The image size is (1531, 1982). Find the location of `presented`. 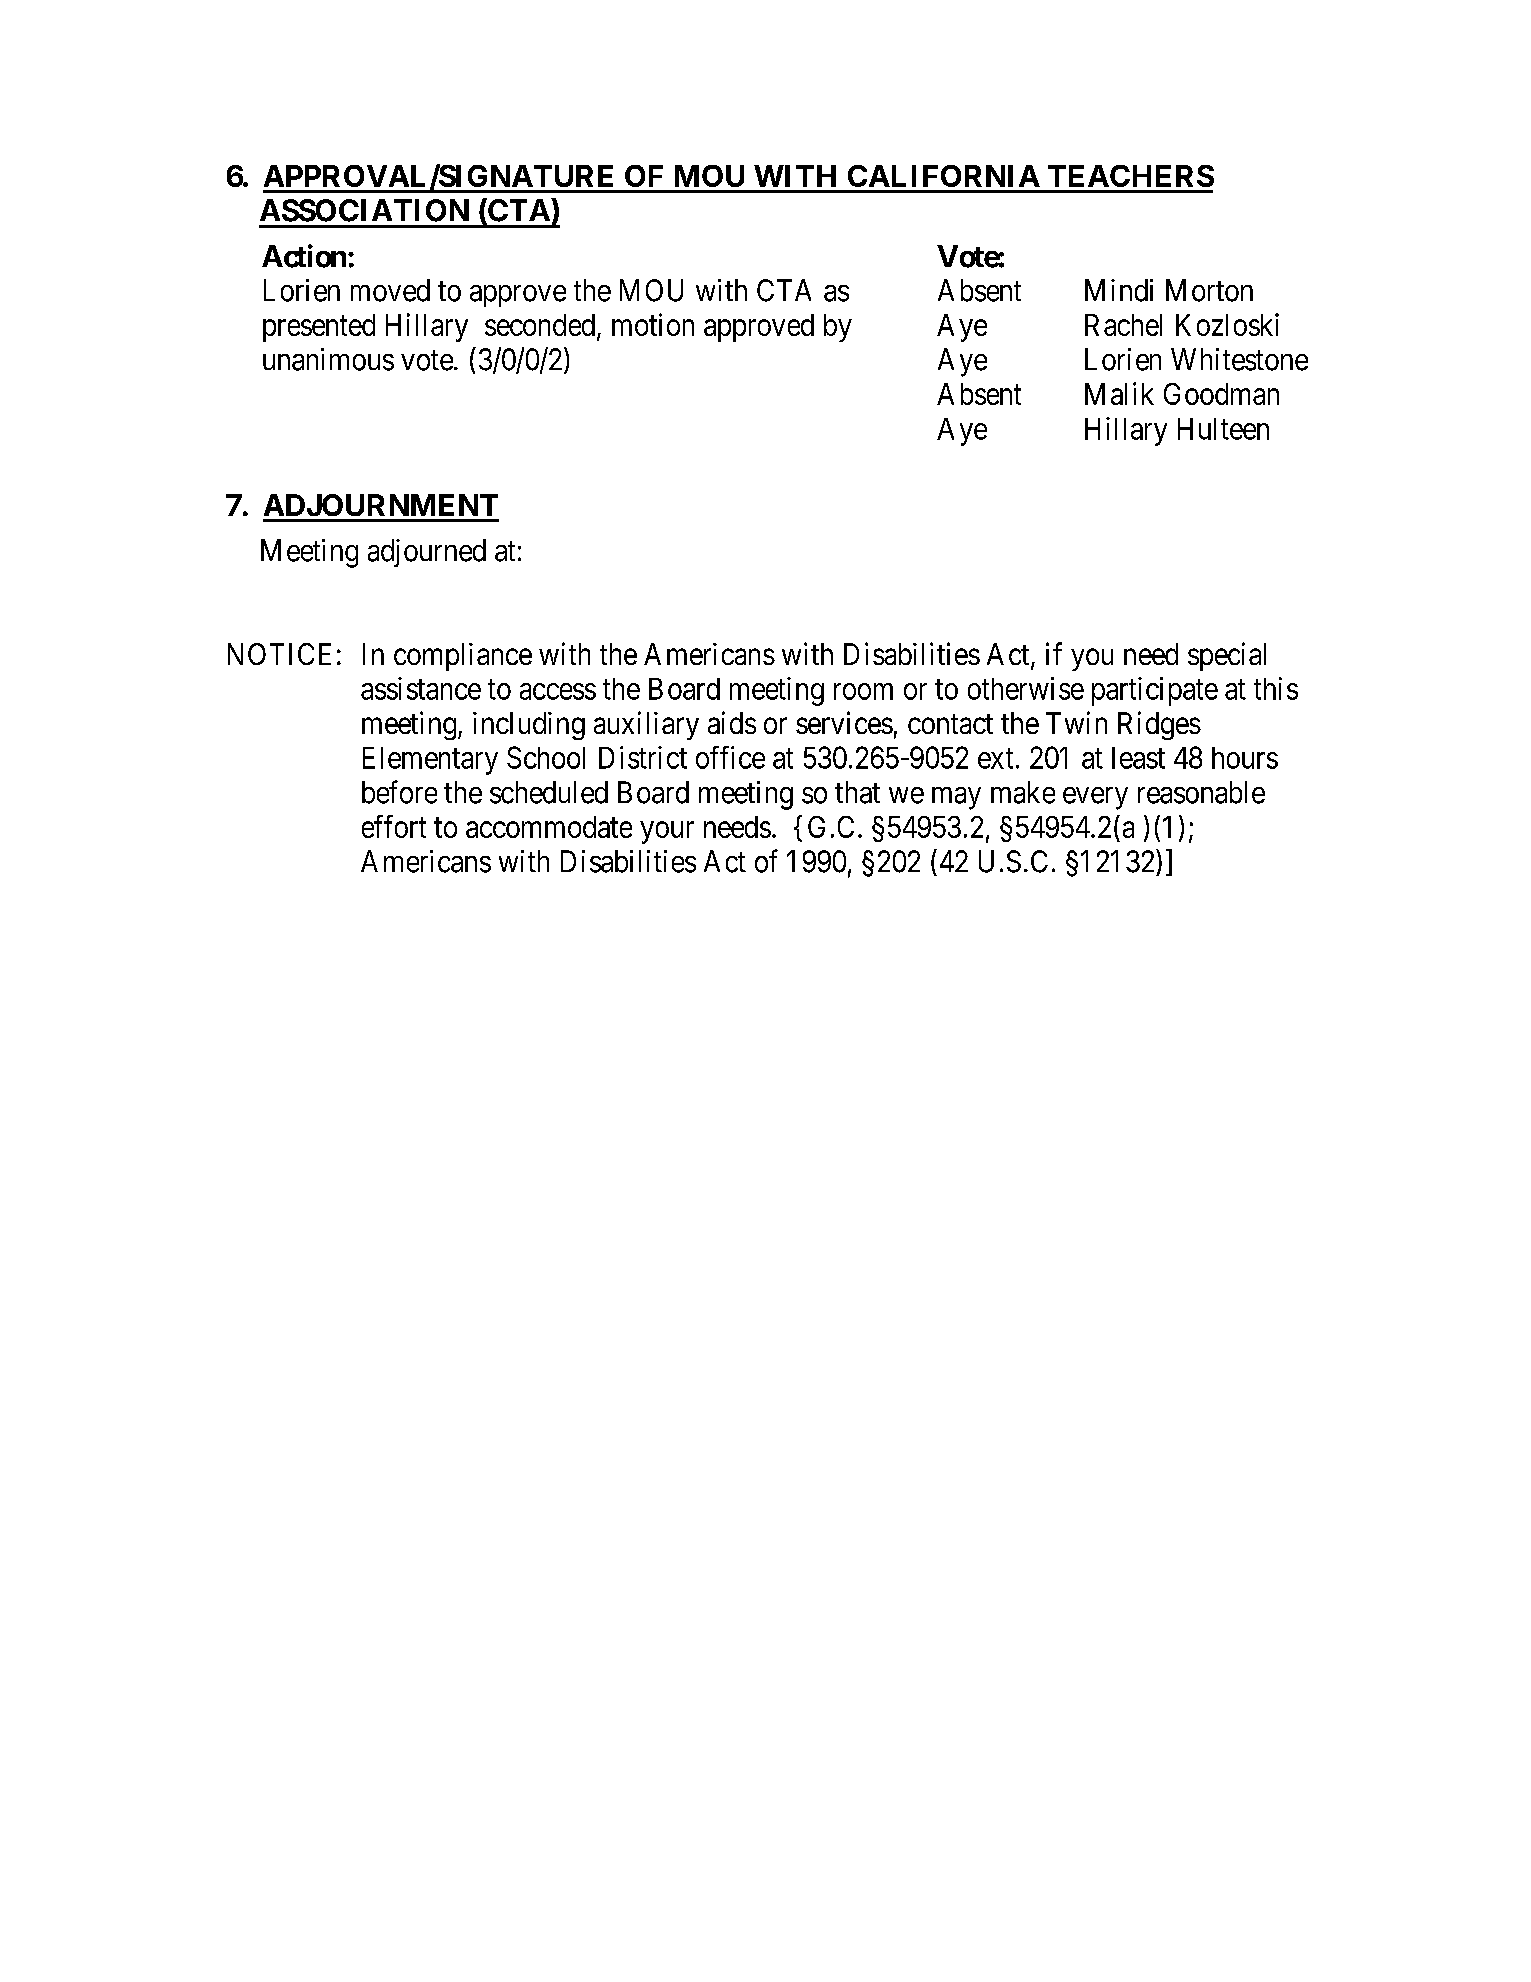

presented is located at coordinates (319, 328).
